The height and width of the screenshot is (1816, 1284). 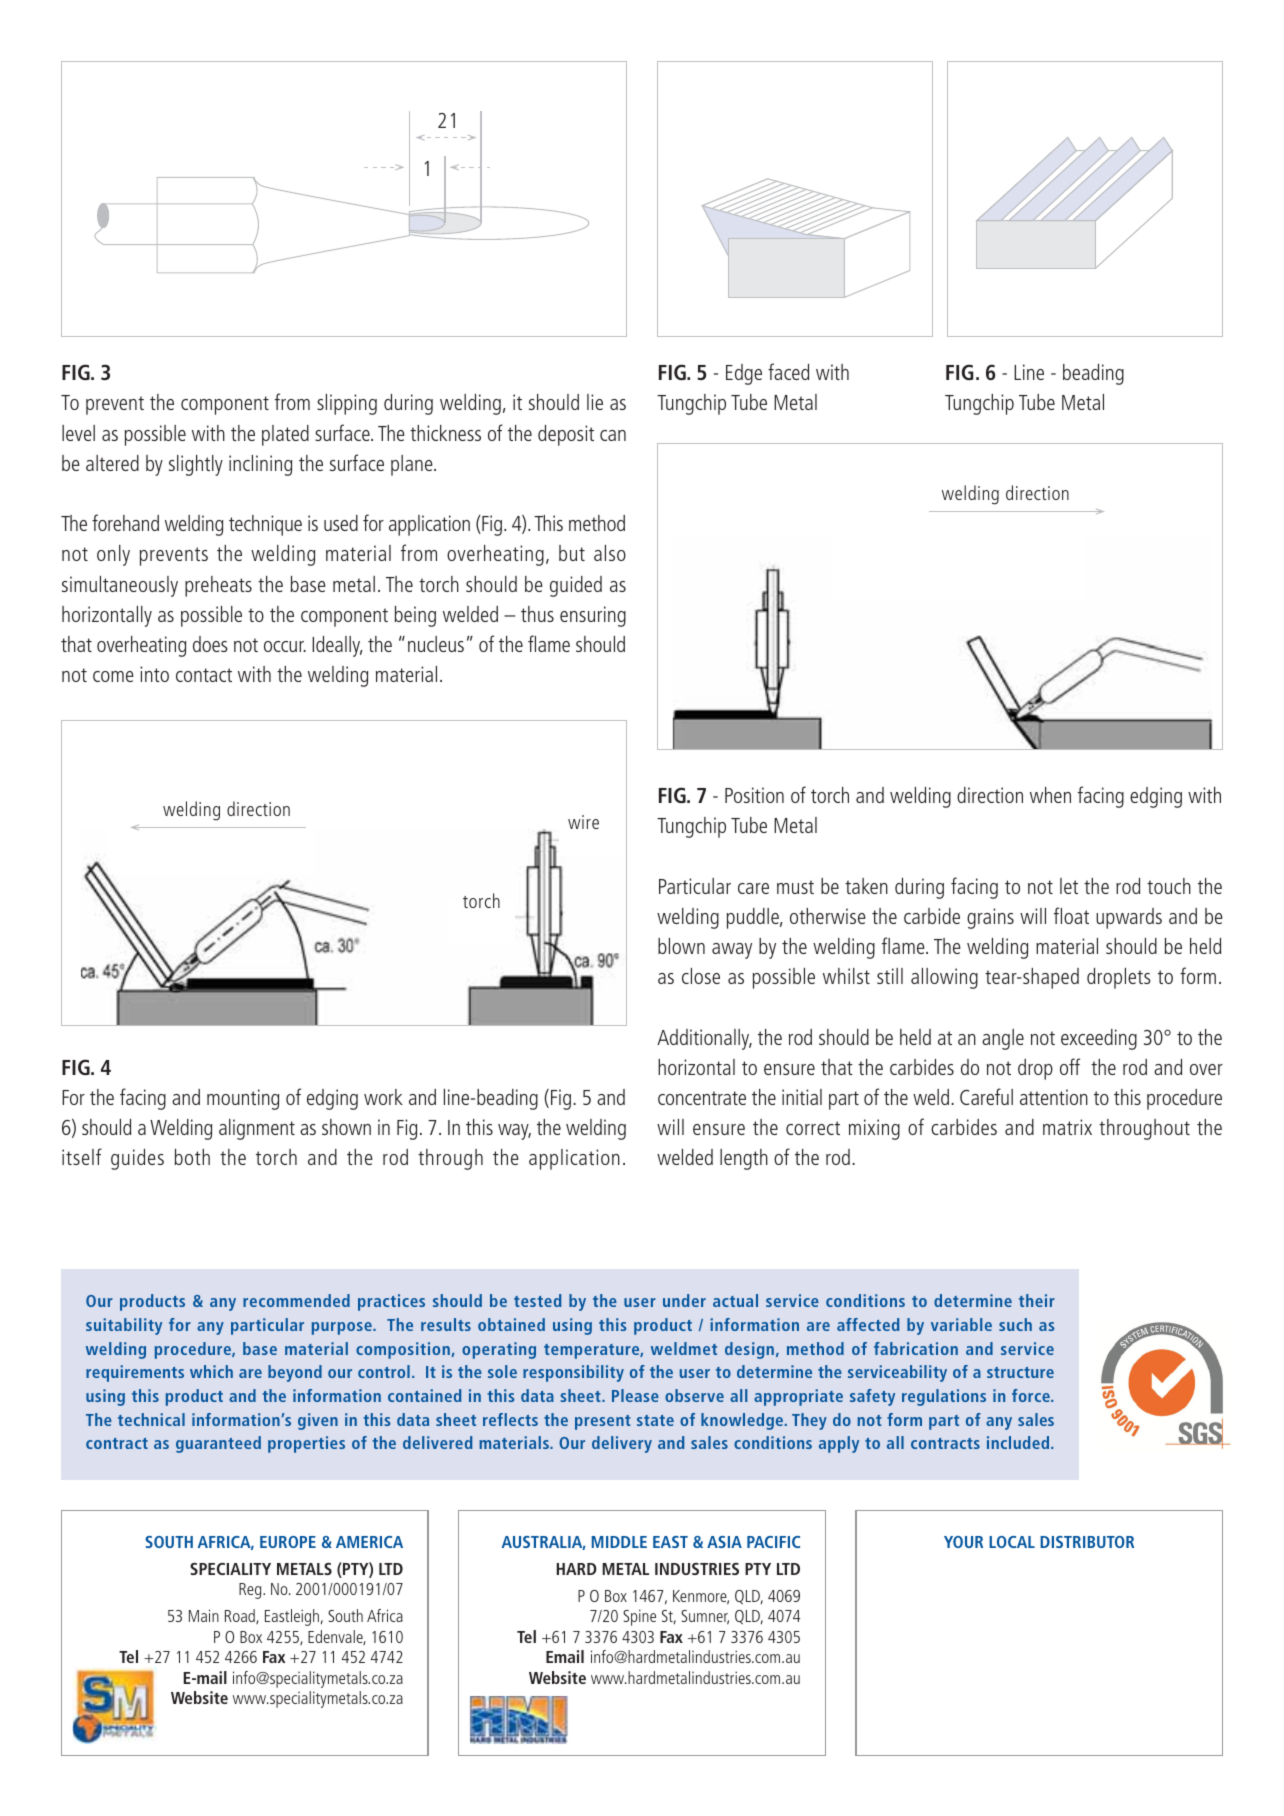 I want to click on close, so click(x=701, y=976).
